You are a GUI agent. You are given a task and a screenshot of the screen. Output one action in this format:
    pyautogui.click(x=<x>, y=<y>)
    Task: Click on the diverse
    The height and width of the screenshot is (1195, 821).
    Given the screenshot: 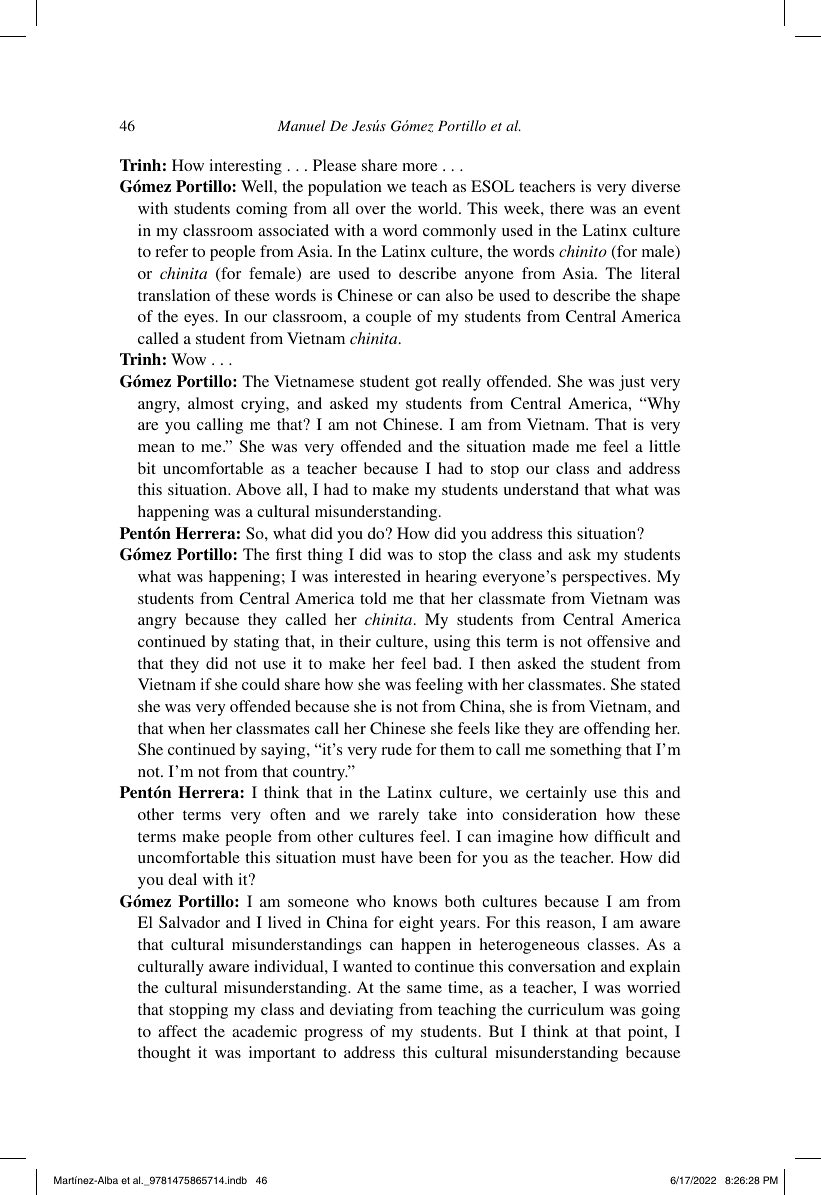 What is the action you would take?
    pyautogui.click(x=655, y=186)
